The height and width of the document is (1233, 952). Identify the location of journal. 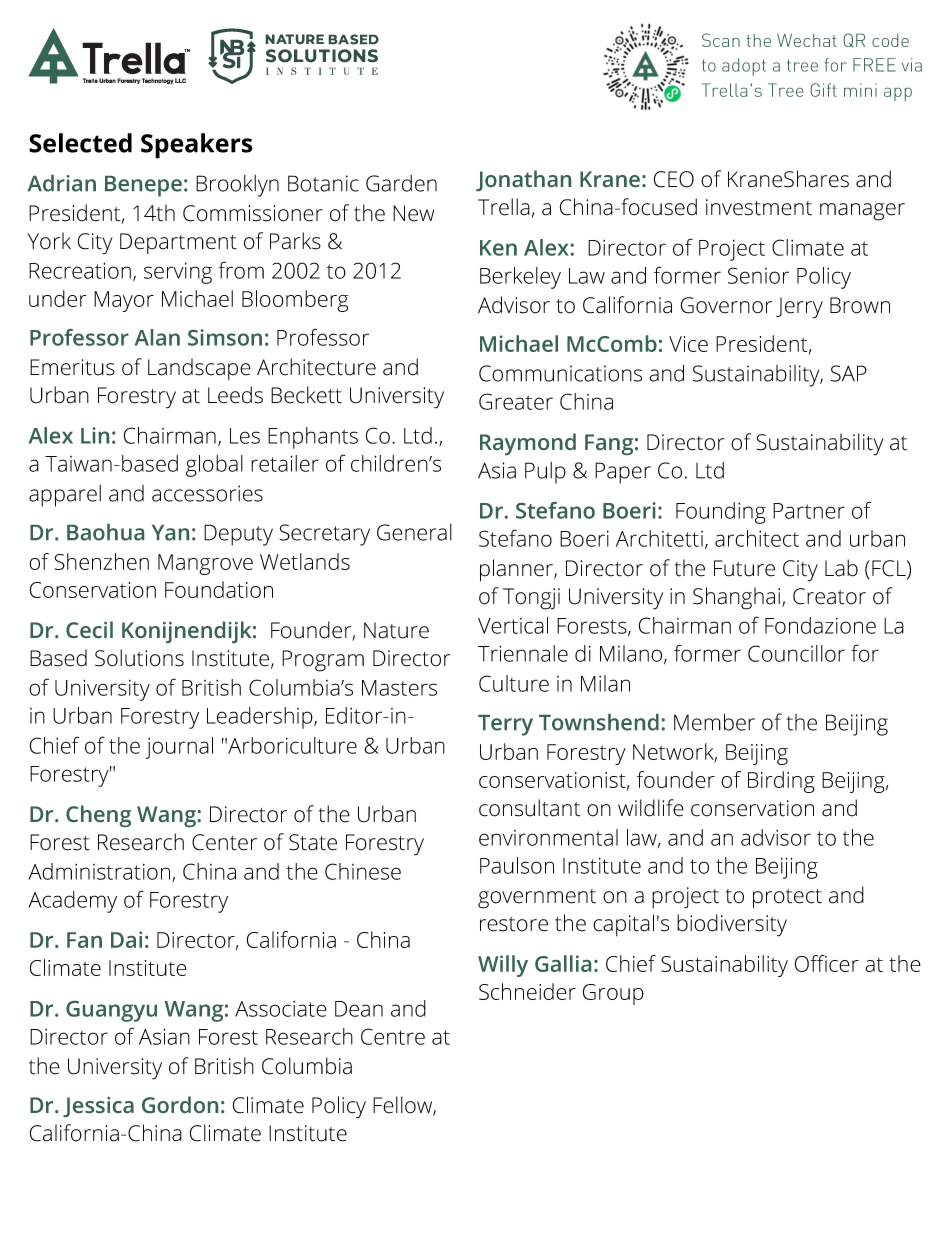
(179, 748).
